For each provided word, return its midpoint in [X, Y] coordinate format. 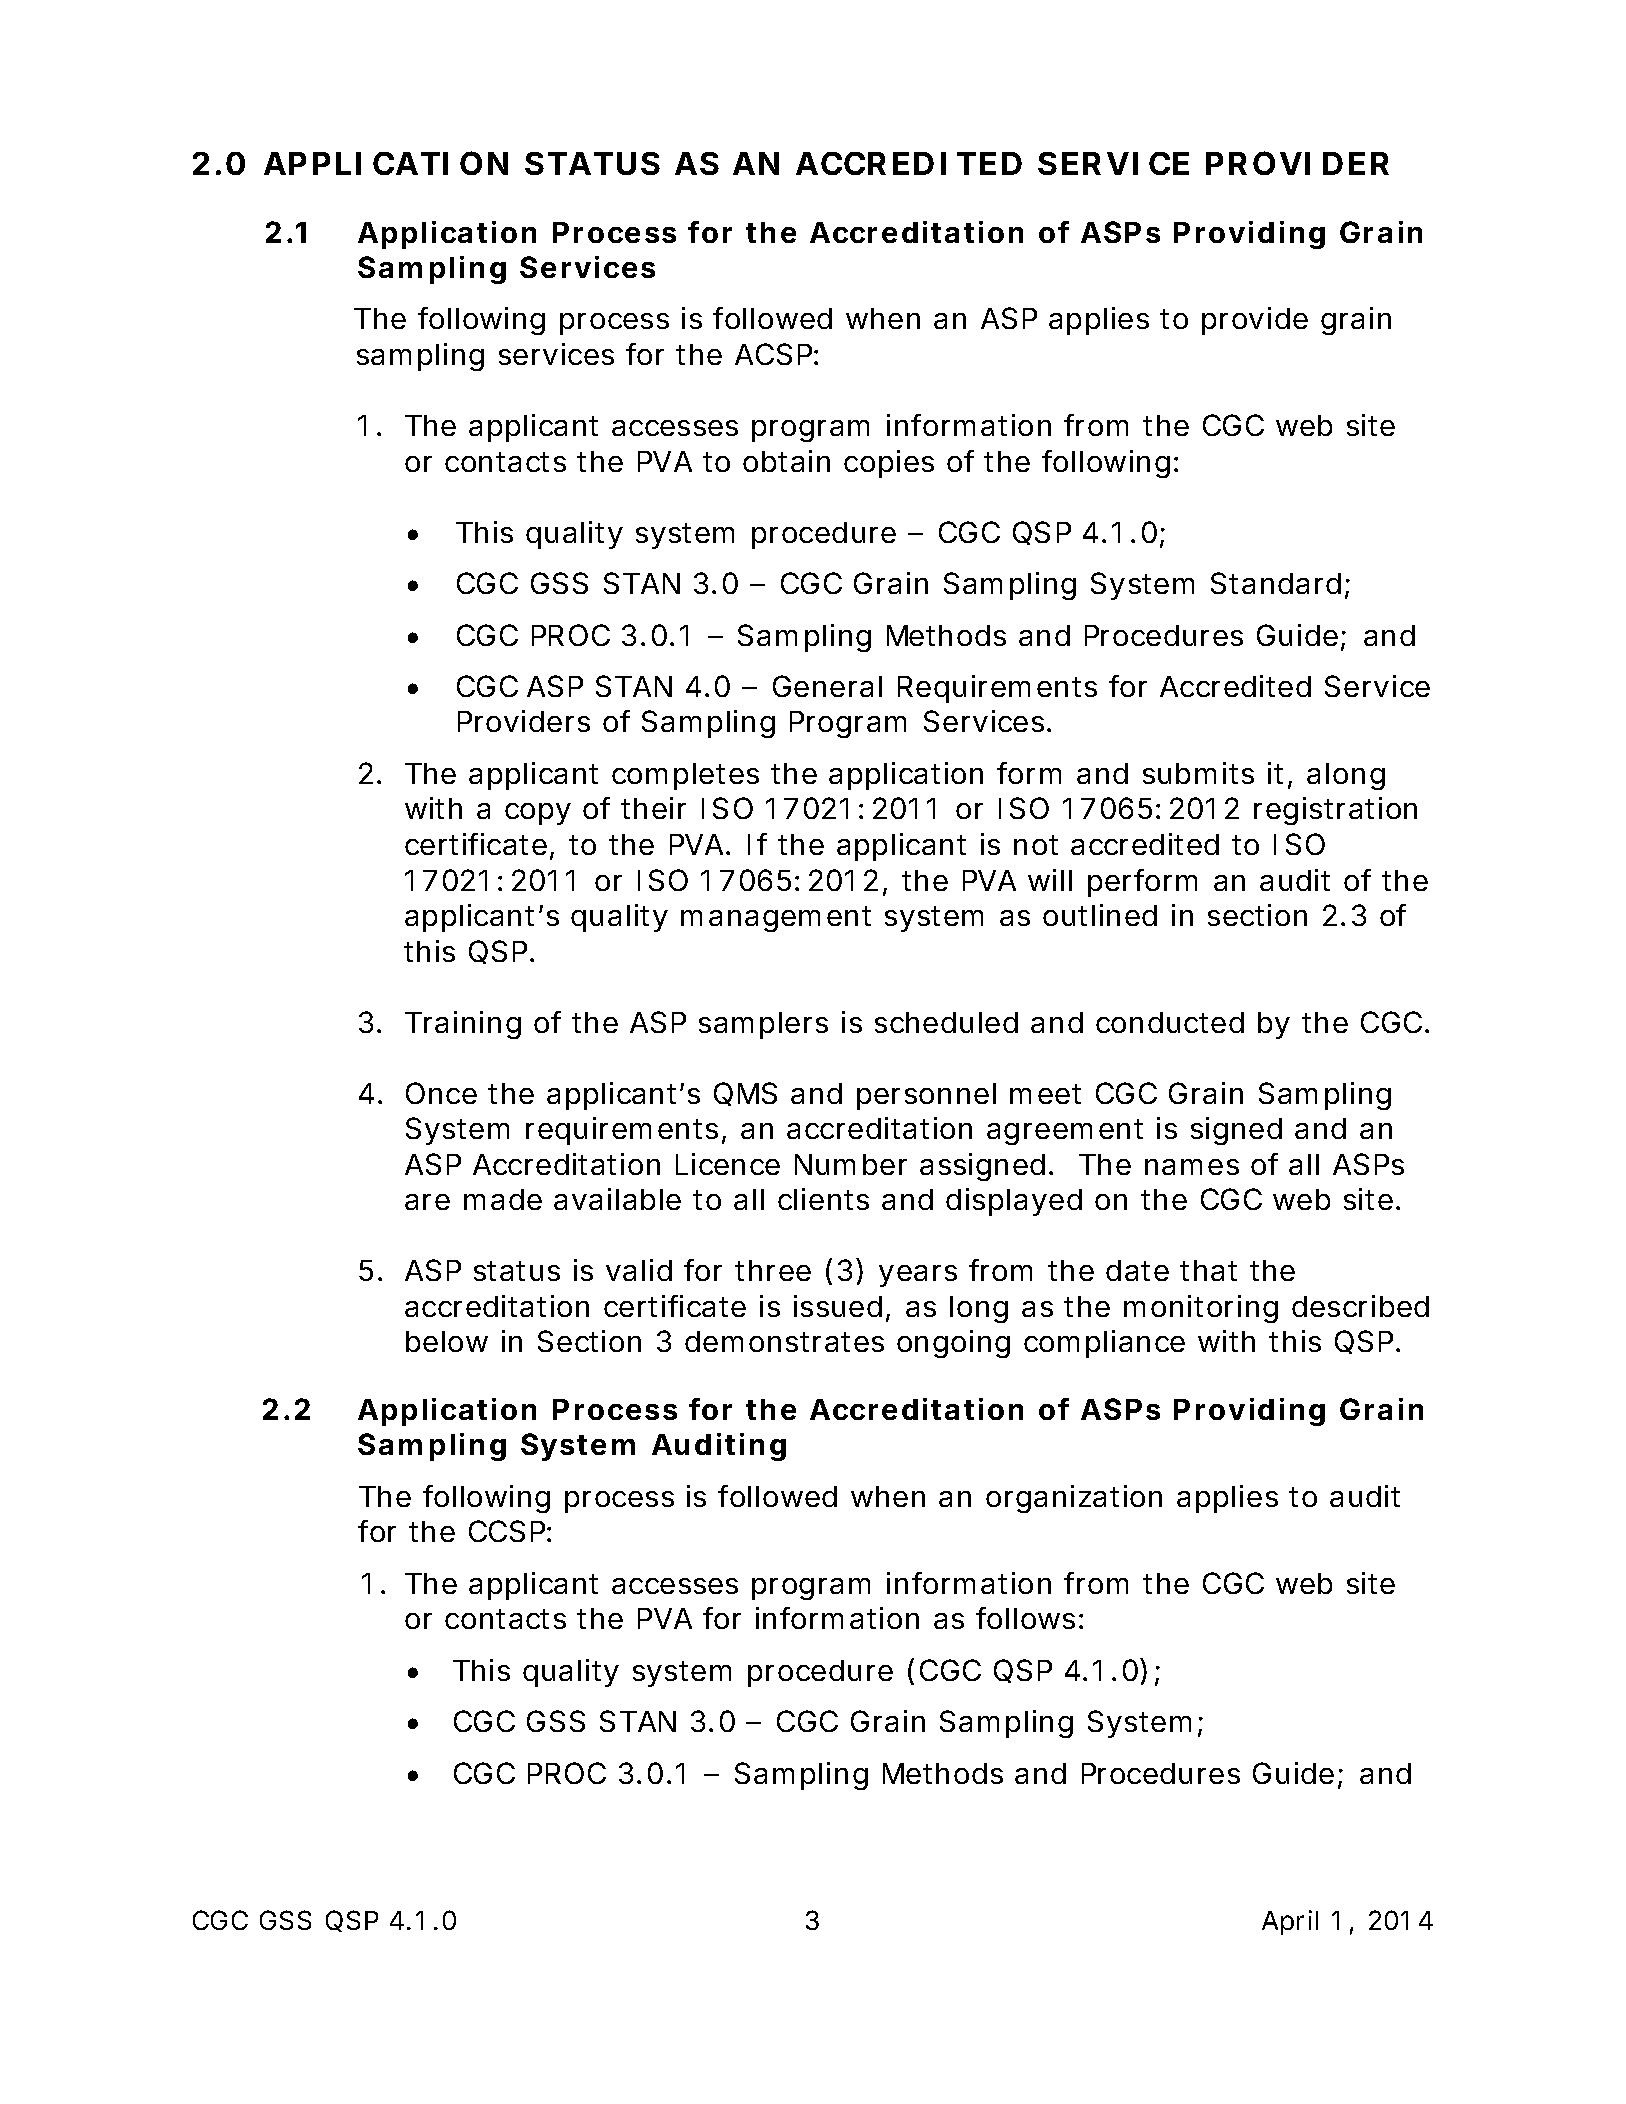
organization [1074, 1499]
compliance [1104, 1344]
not [1036, 845]
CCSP [507, 1531]
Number [851, 1164]
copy [538, 814]
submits [1198, 773]
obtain [786, 461]
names [1192, 1167]
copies [889, 464]
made [503, 1199]
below [447, 1341]
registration [1335, 811]
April [1290, 1922]
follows [1025, 1618]
